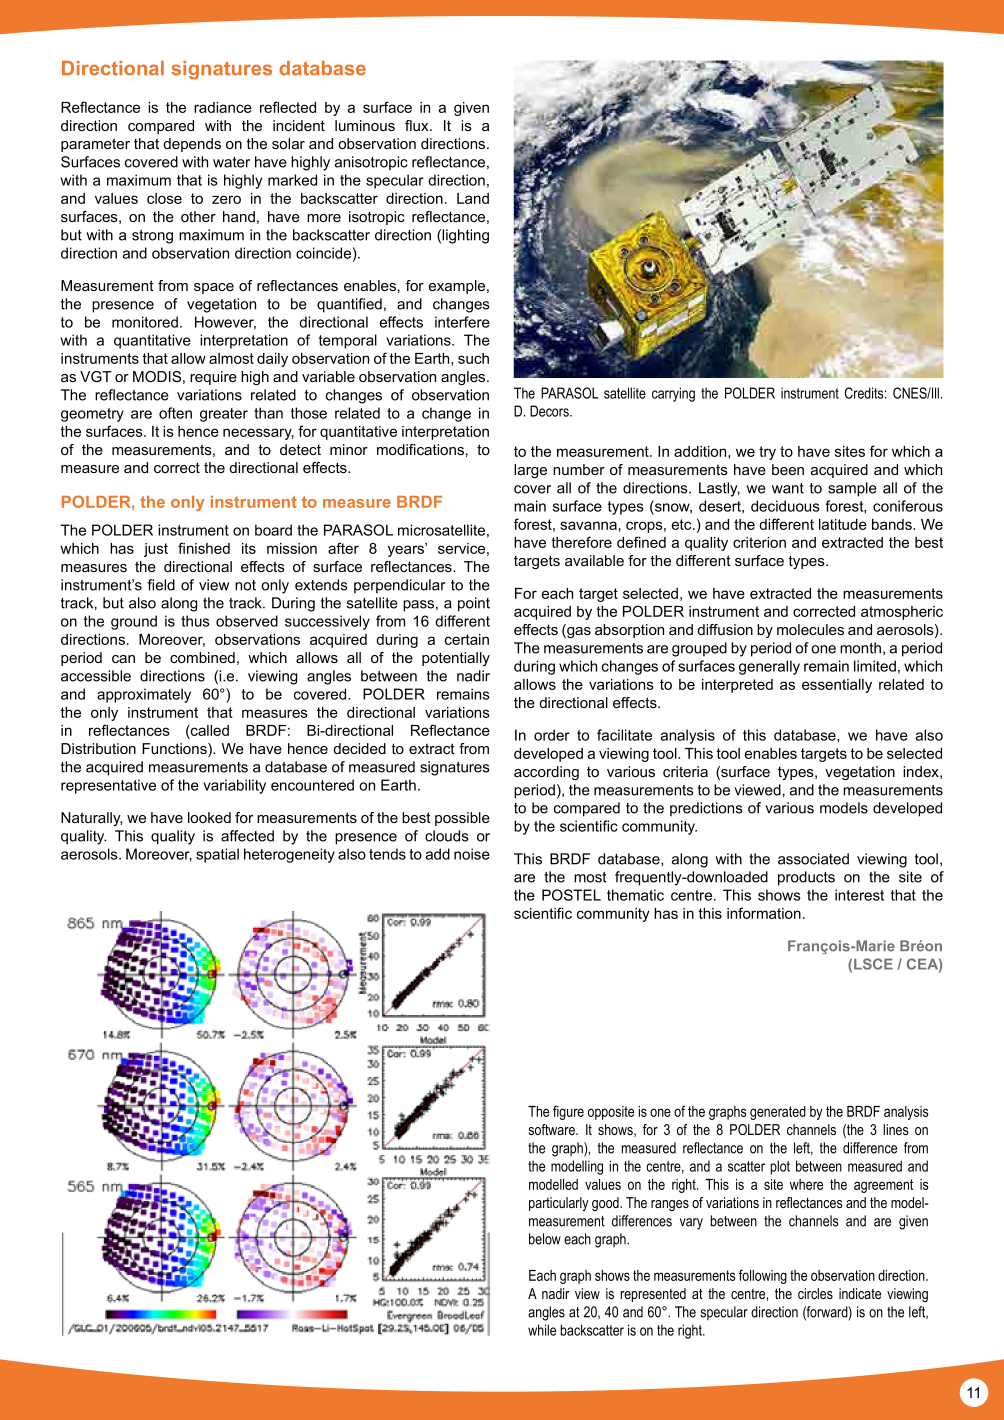  Describe the element at coordinates (815, 1293) in the document. I see `circles` at that location.
